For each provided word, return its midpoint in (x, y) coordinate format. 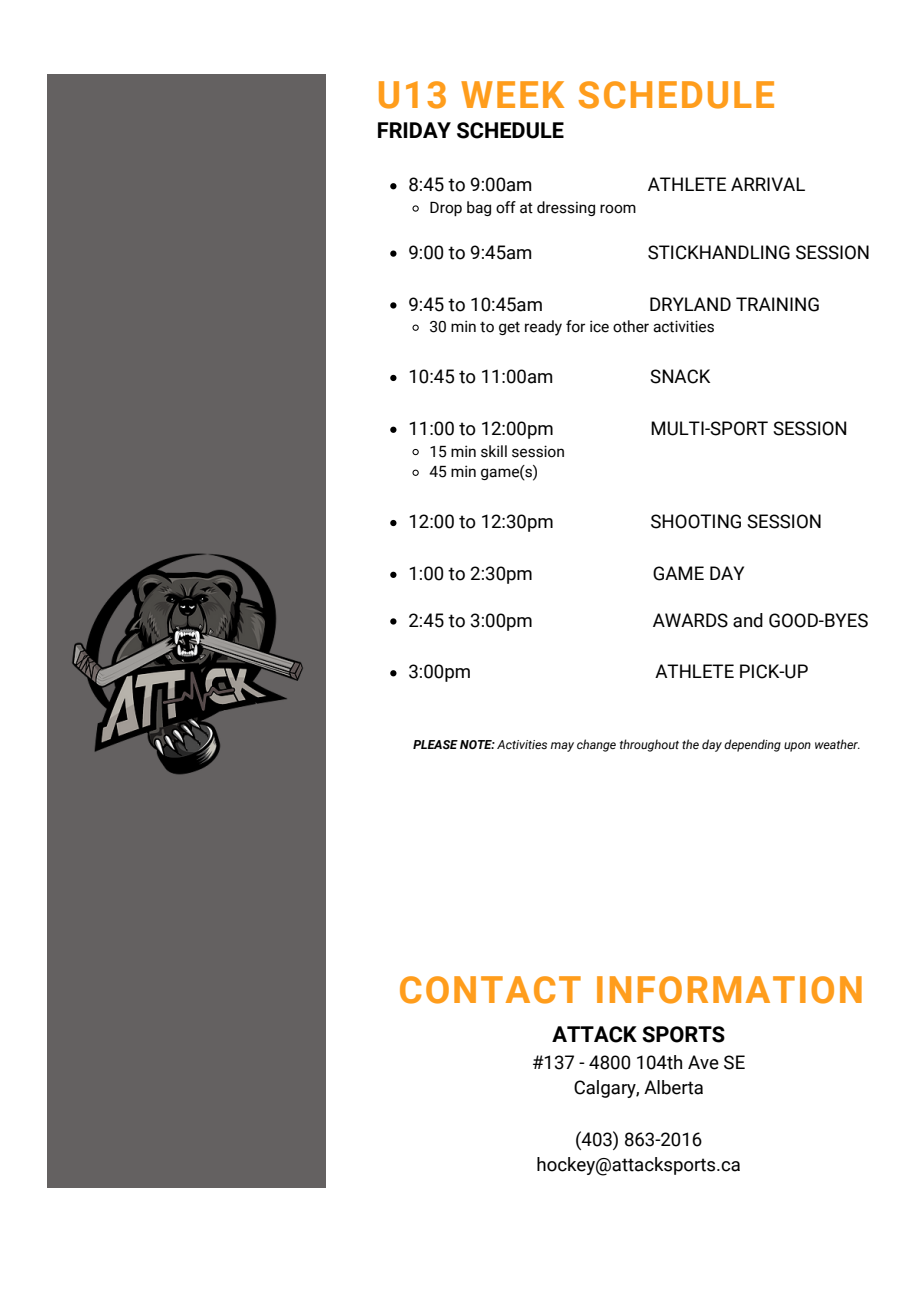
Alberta (673, 1087)
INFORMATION (729, 990)
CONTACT (490, 990)
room (618, 209)
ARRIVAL (768, 184)
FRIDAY (414, 130)
